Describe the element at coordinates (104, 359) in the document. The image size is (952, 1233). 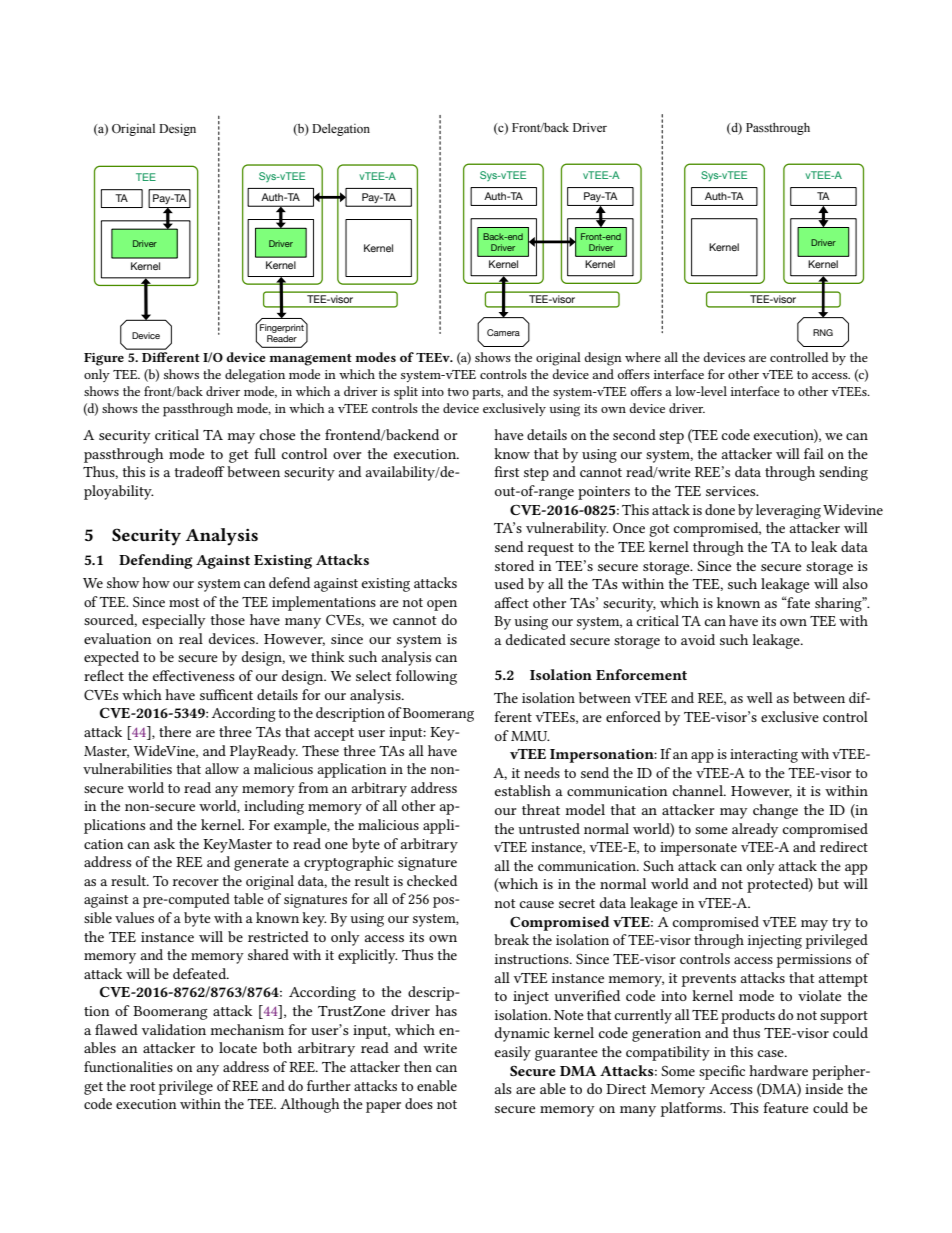
I see `Figure` at that location.
